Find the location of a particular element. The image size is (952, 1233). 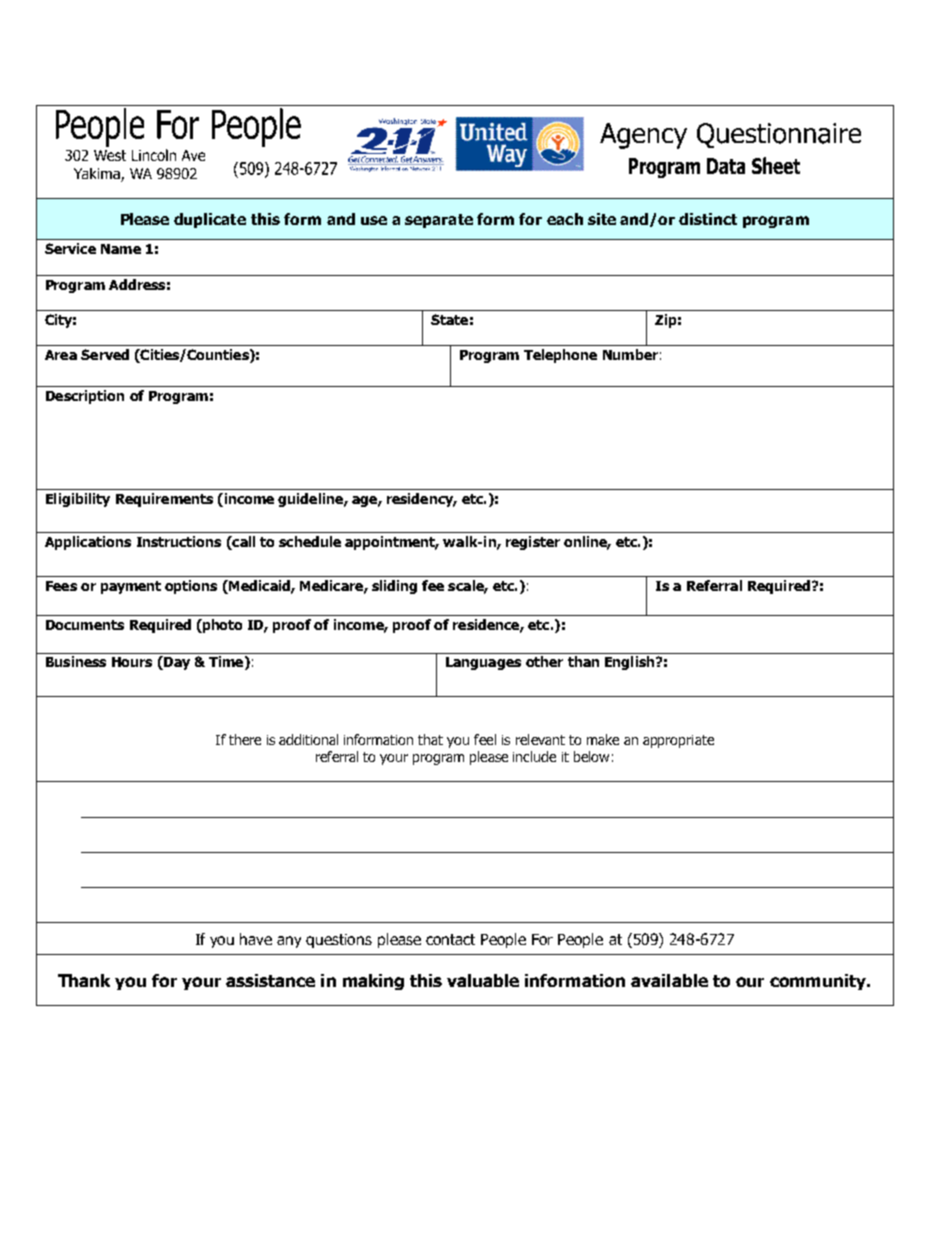

available is located at coordinates (669, 980).
